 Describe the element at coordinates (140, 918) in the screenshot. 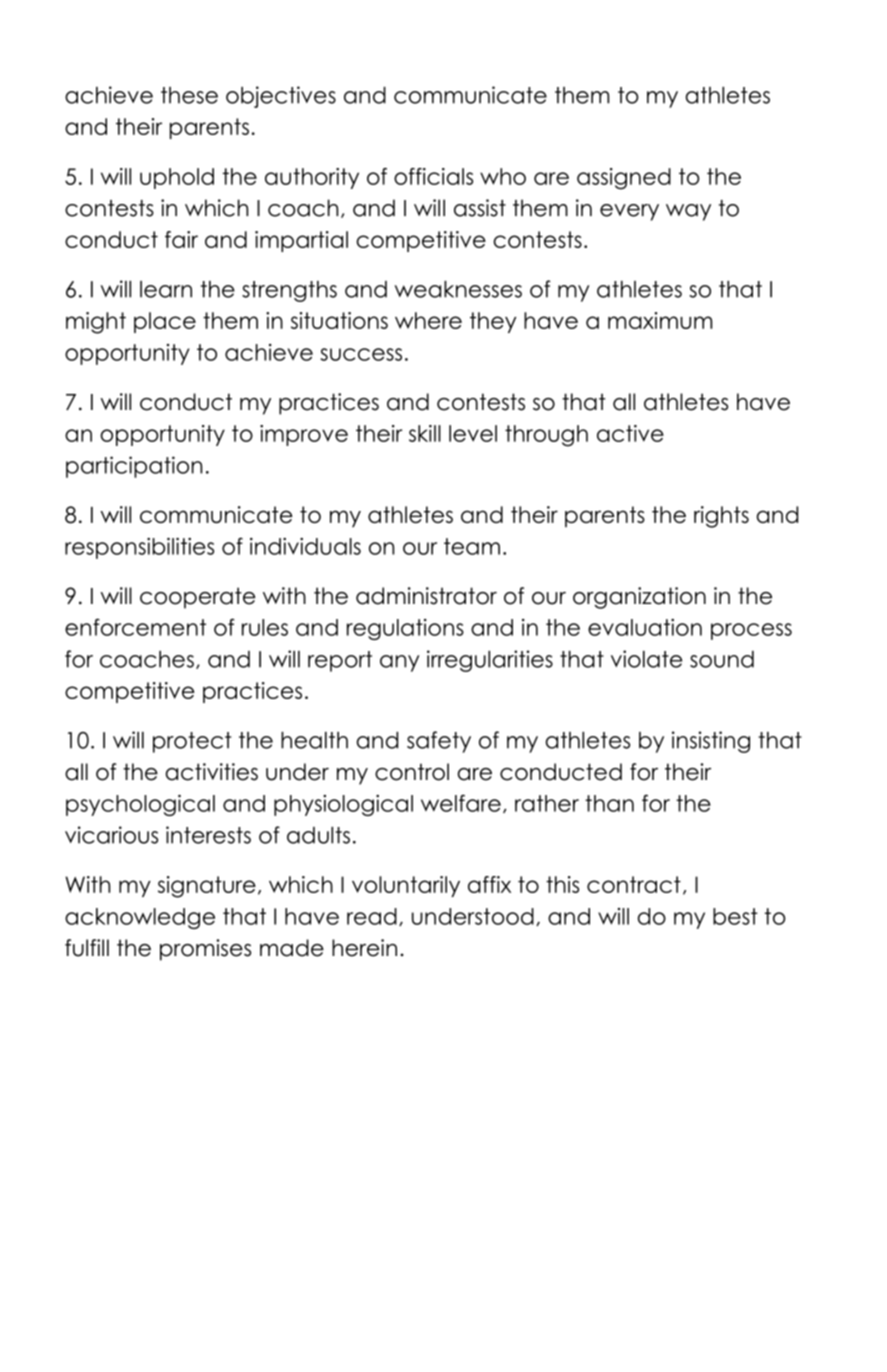

I see `acknowledge` at that location.
